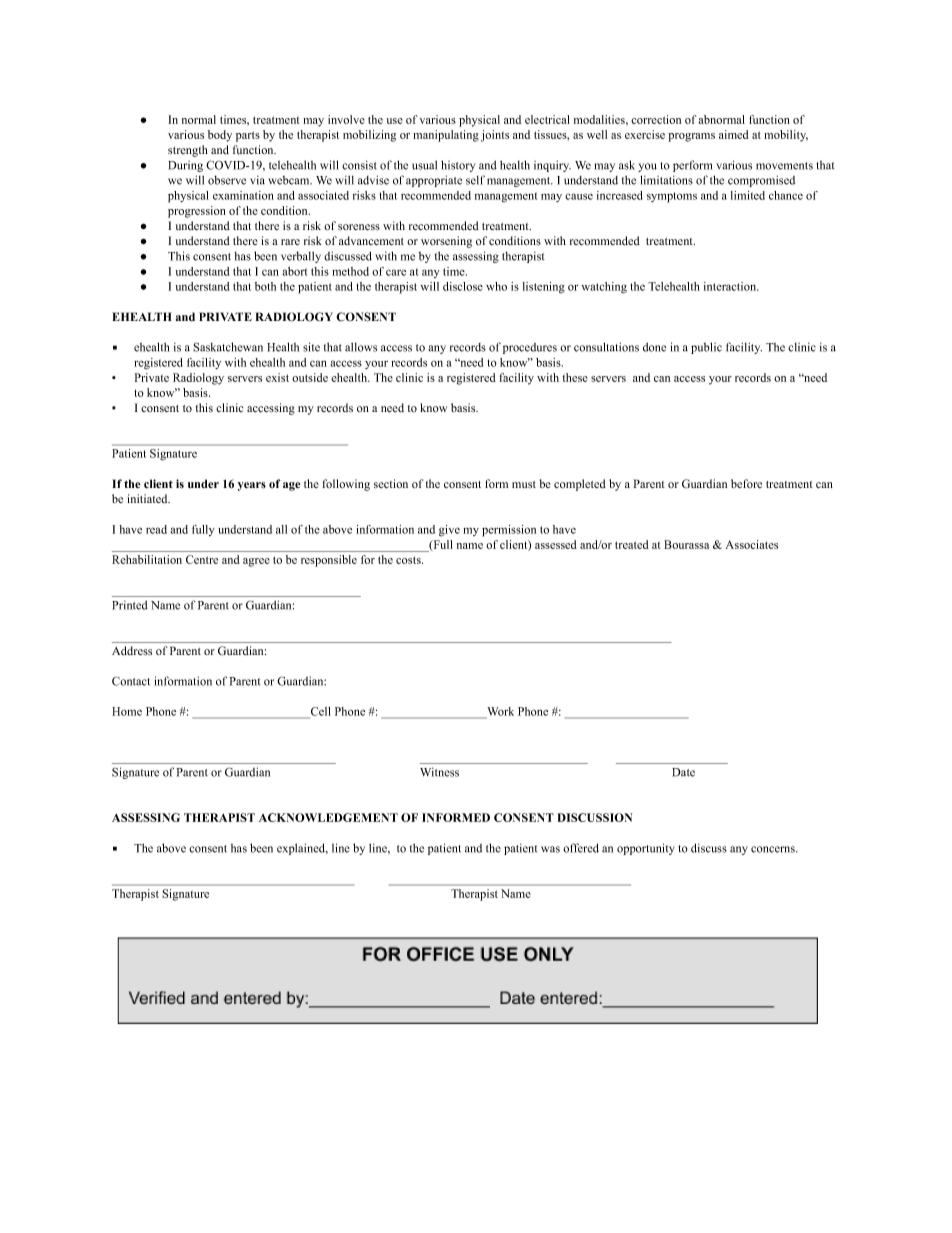  I want to click on opportunity, so click(646, 849).
